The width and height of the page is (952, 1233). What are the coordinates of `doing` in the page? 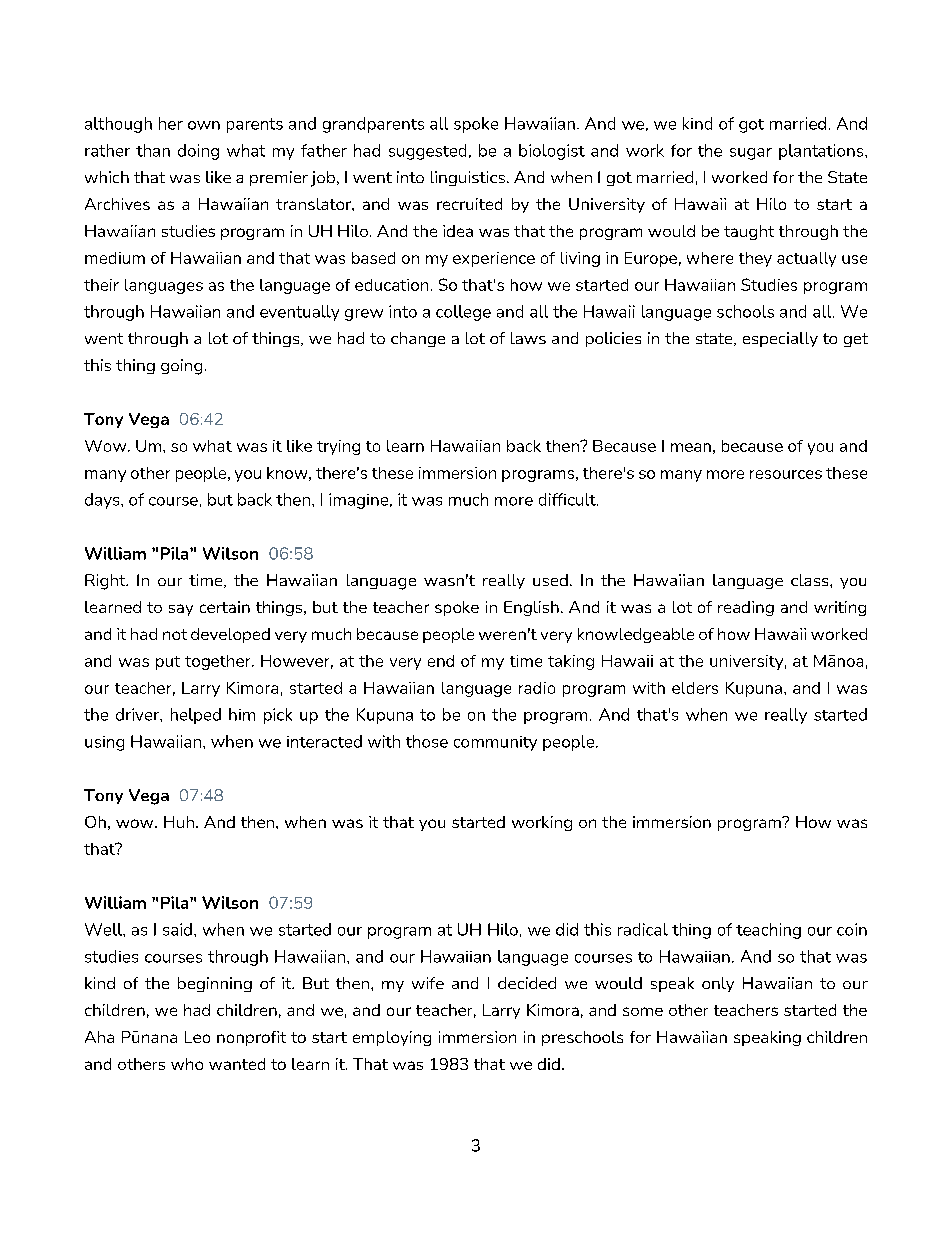 It's located at (198, 152).
